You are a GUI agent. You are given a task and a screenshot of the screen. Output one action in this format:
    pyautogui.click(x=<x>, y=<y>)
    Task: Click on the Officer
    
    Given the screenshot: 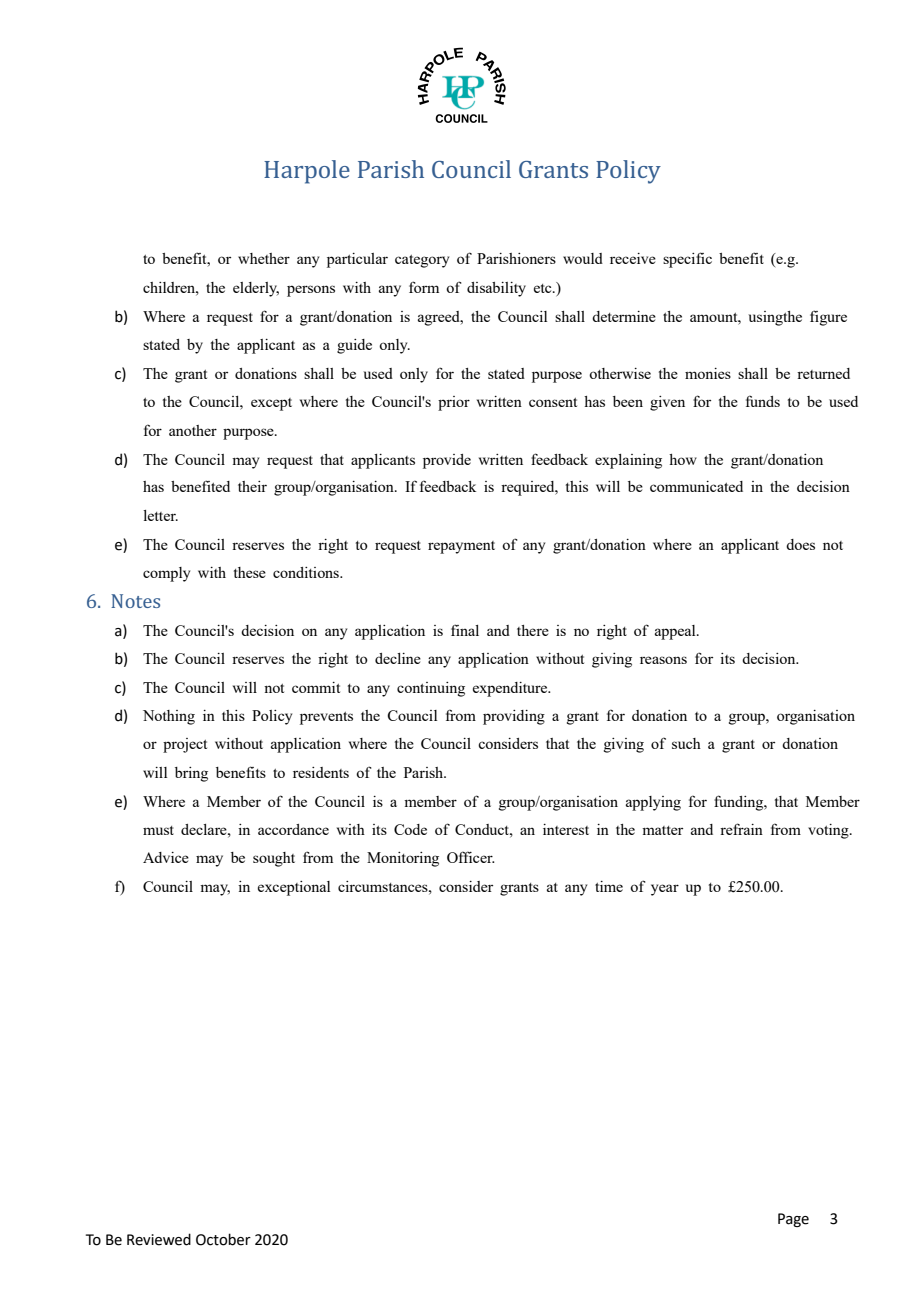 What is the action you would take?
    pyautogui.click(x=471, y=857)
